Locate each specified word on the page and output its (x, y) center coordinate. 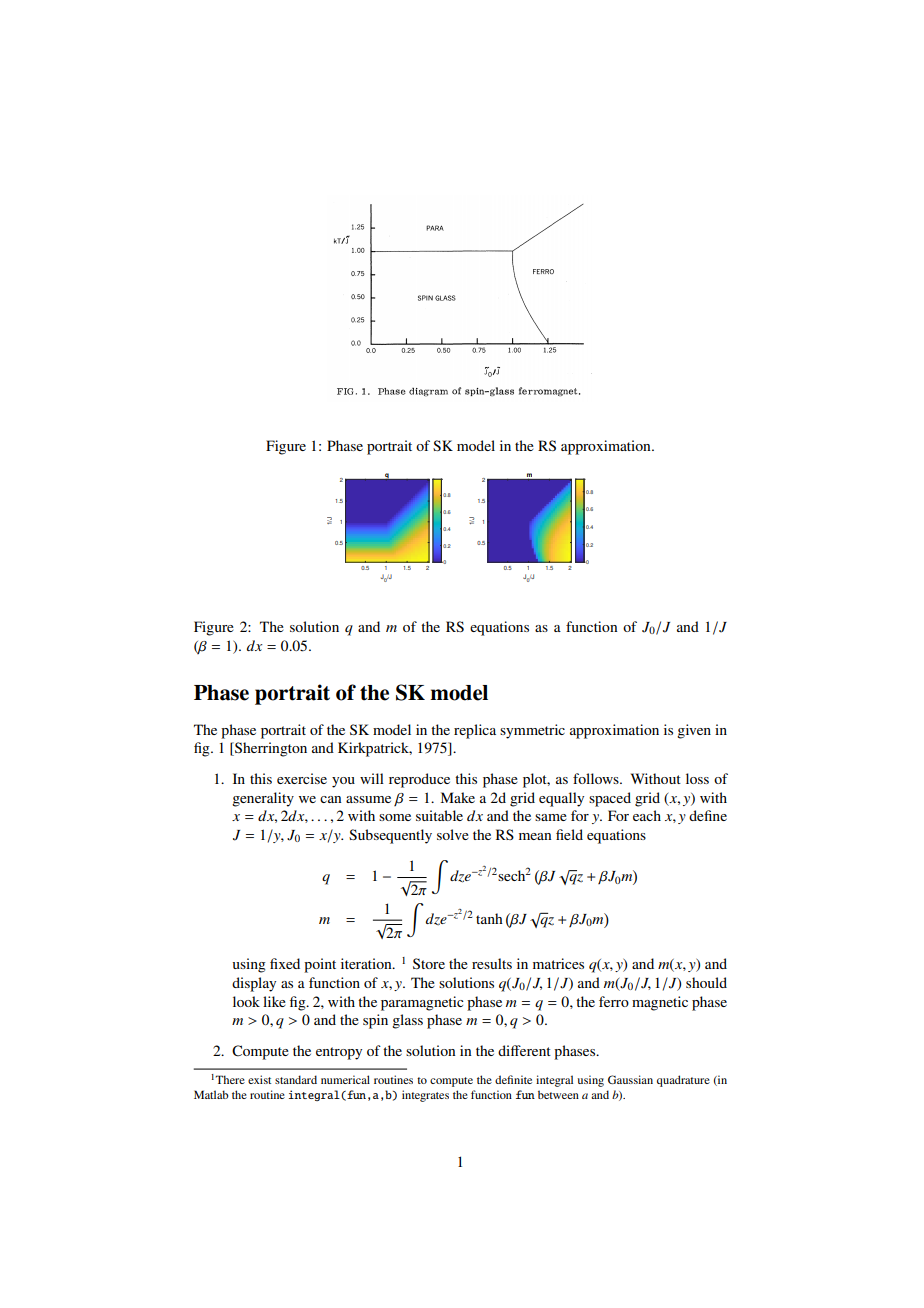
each (647, 815)
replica (475, 731)
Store (429, 963)
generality (263, 799)
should (706, 982)
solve (453, 834)
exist (259, 1079)
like (274, 1001)
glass (407, 1021)
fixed (285, 963)
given (694, 731)
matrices (558, 963)
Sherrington (270, 749)
